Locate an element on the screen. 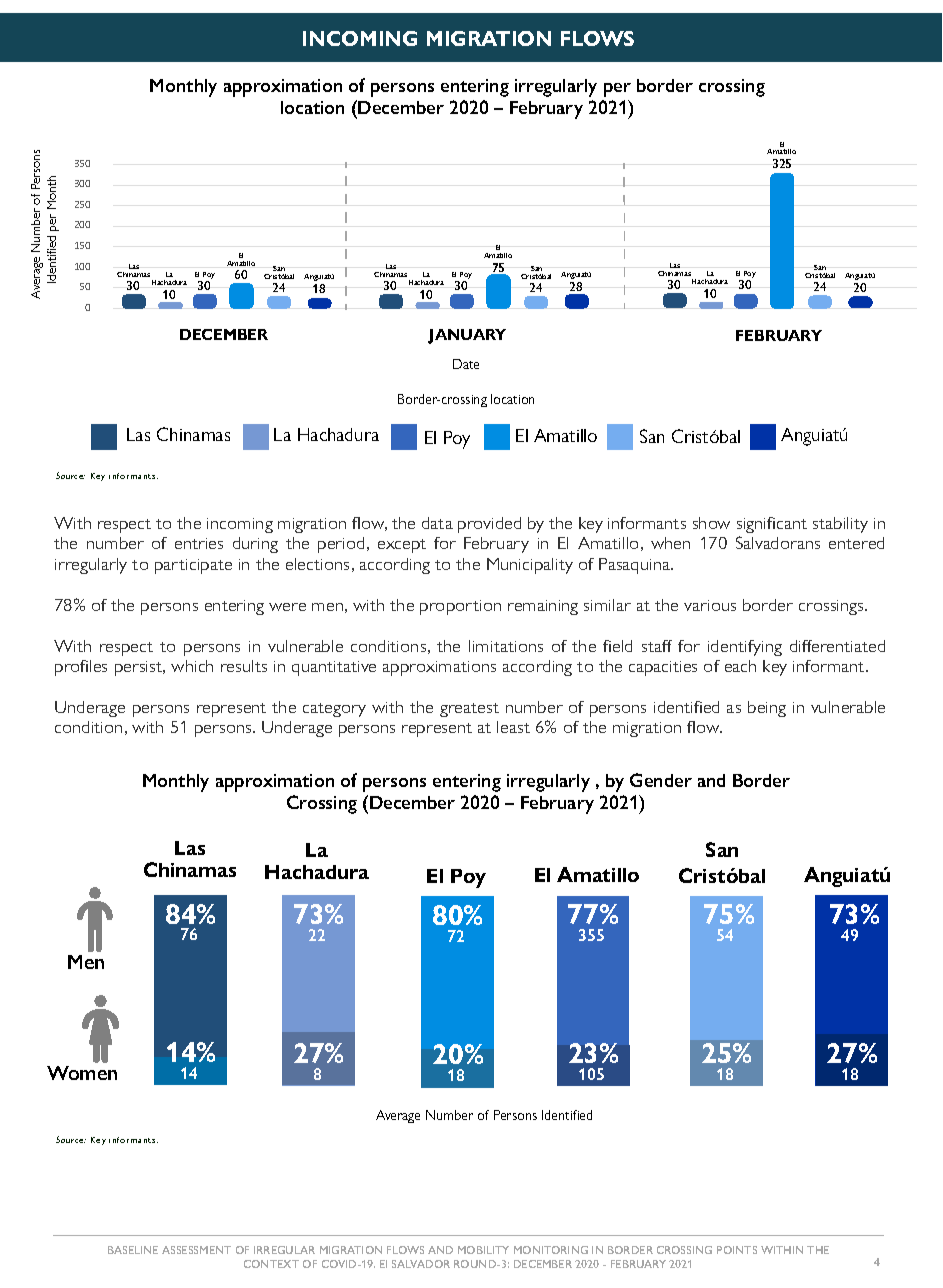 This screenshot has height=1288, width=943. show is located at coordinates (711, 523).
